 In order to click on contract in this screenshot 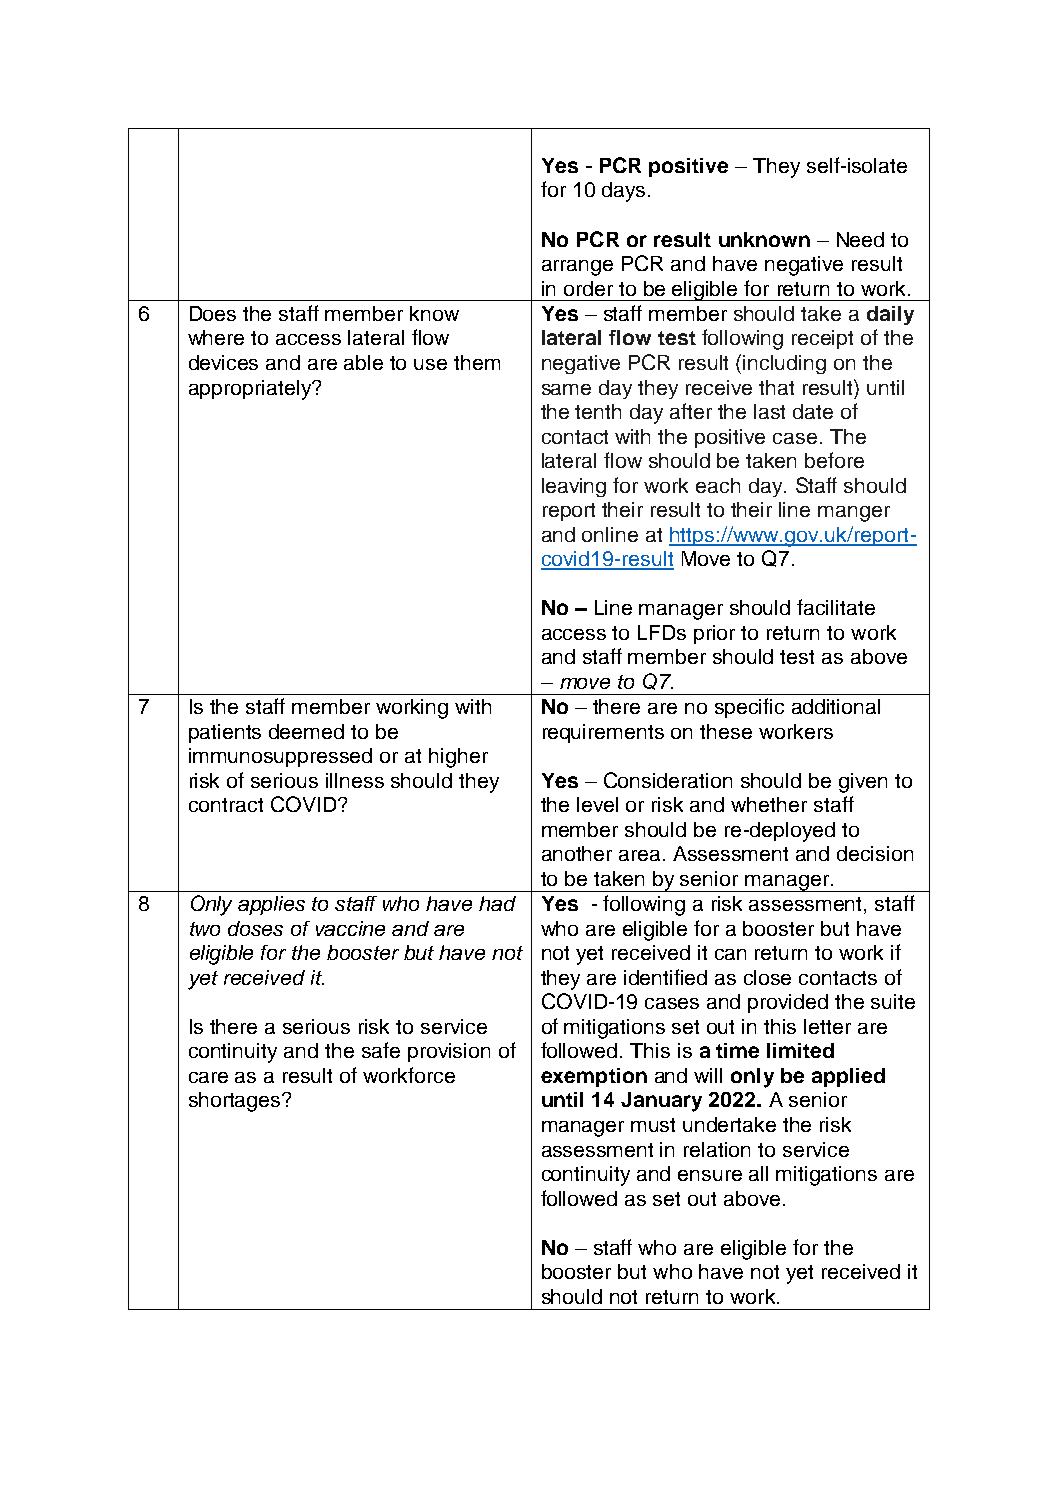, I will do `click(226, 805)`.
